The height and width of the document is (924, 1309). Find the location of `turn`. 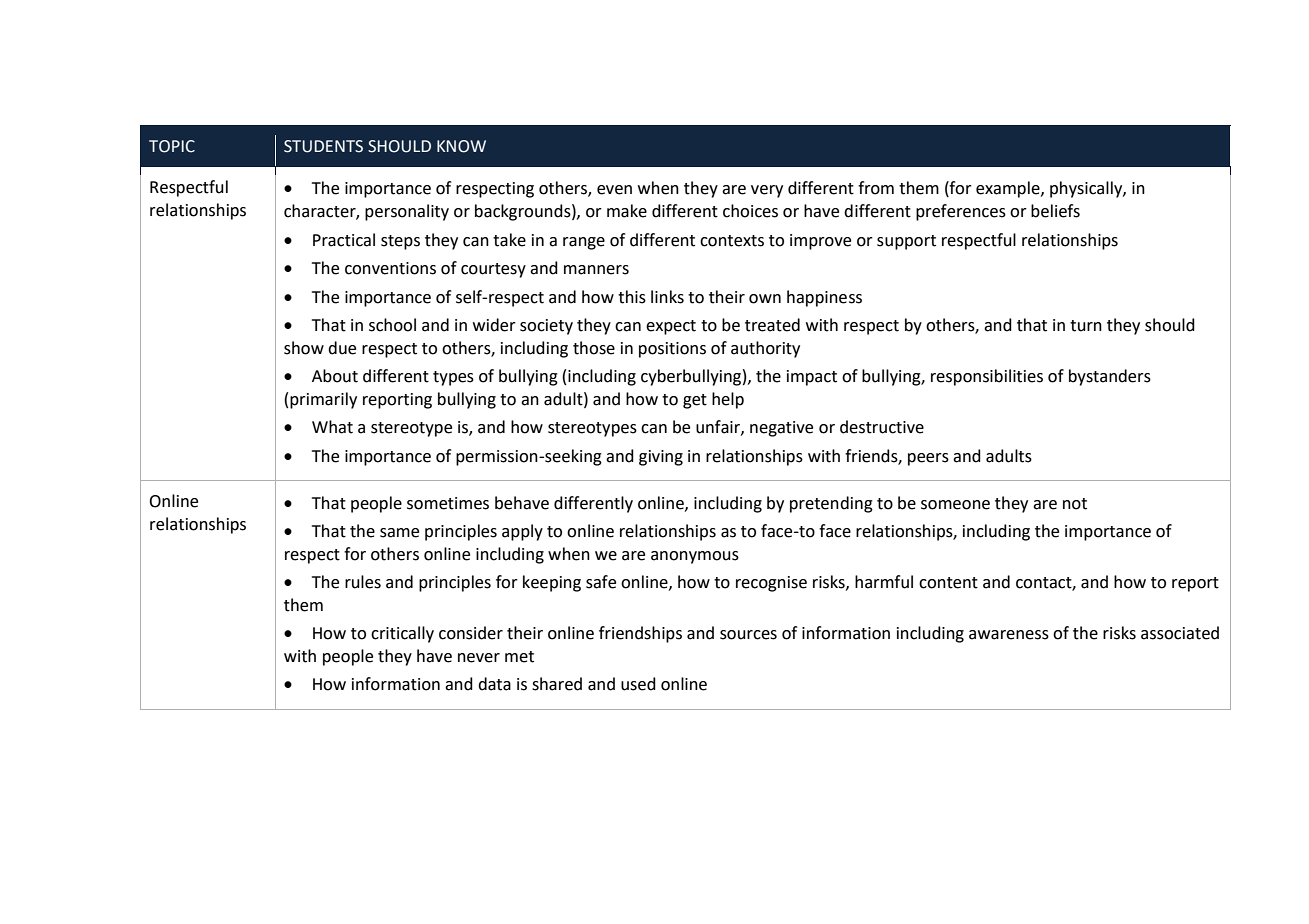

turn is located at coordinates (1086, 326).
